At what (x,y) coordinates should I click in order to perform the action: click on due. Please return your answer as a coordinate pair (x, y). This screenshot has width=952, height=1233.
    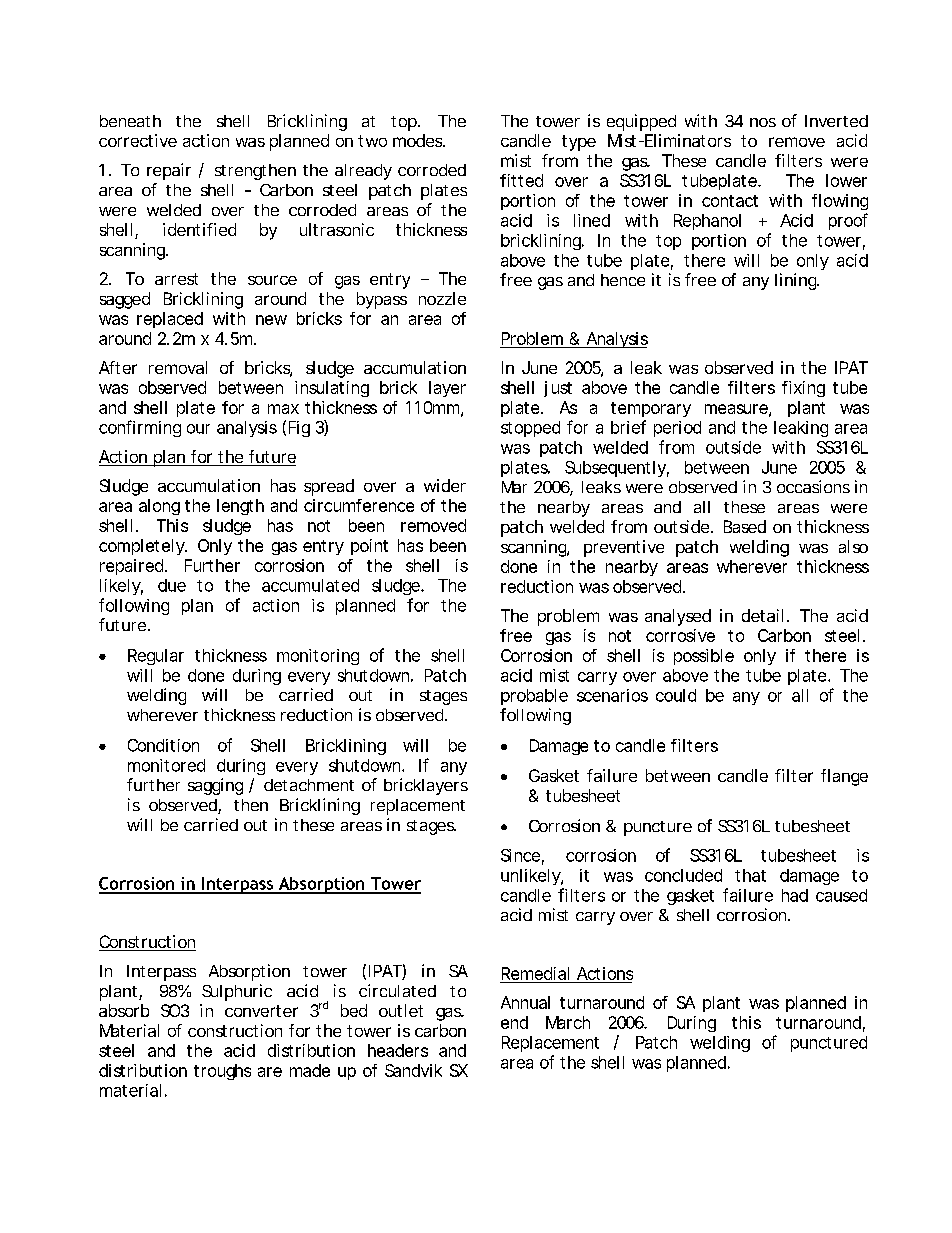
    Looking at the image, I should click on (172, 585).
